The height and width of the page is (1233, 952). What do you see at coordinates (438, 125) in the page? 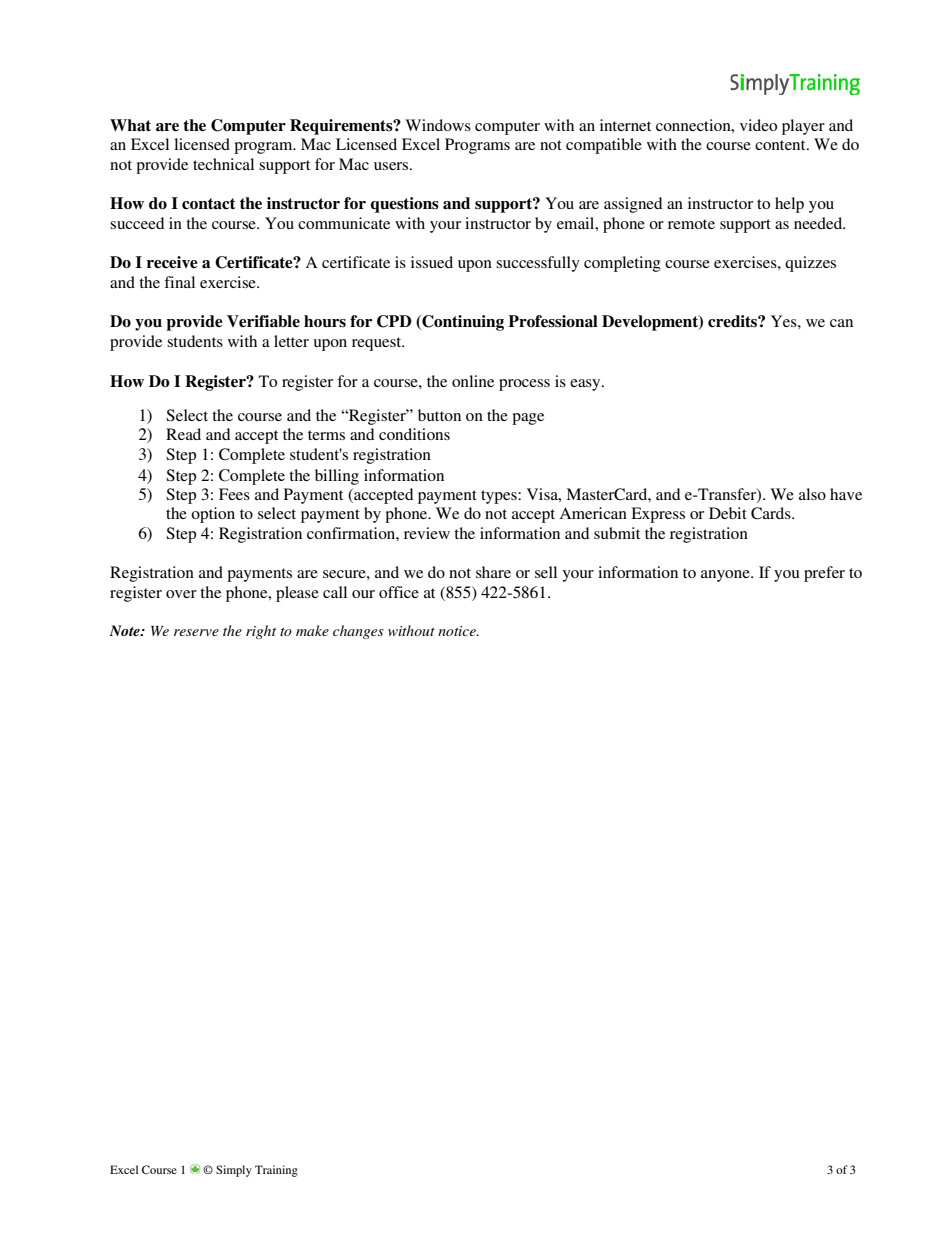
I see `Windows` at bounding box center [438, 125].
